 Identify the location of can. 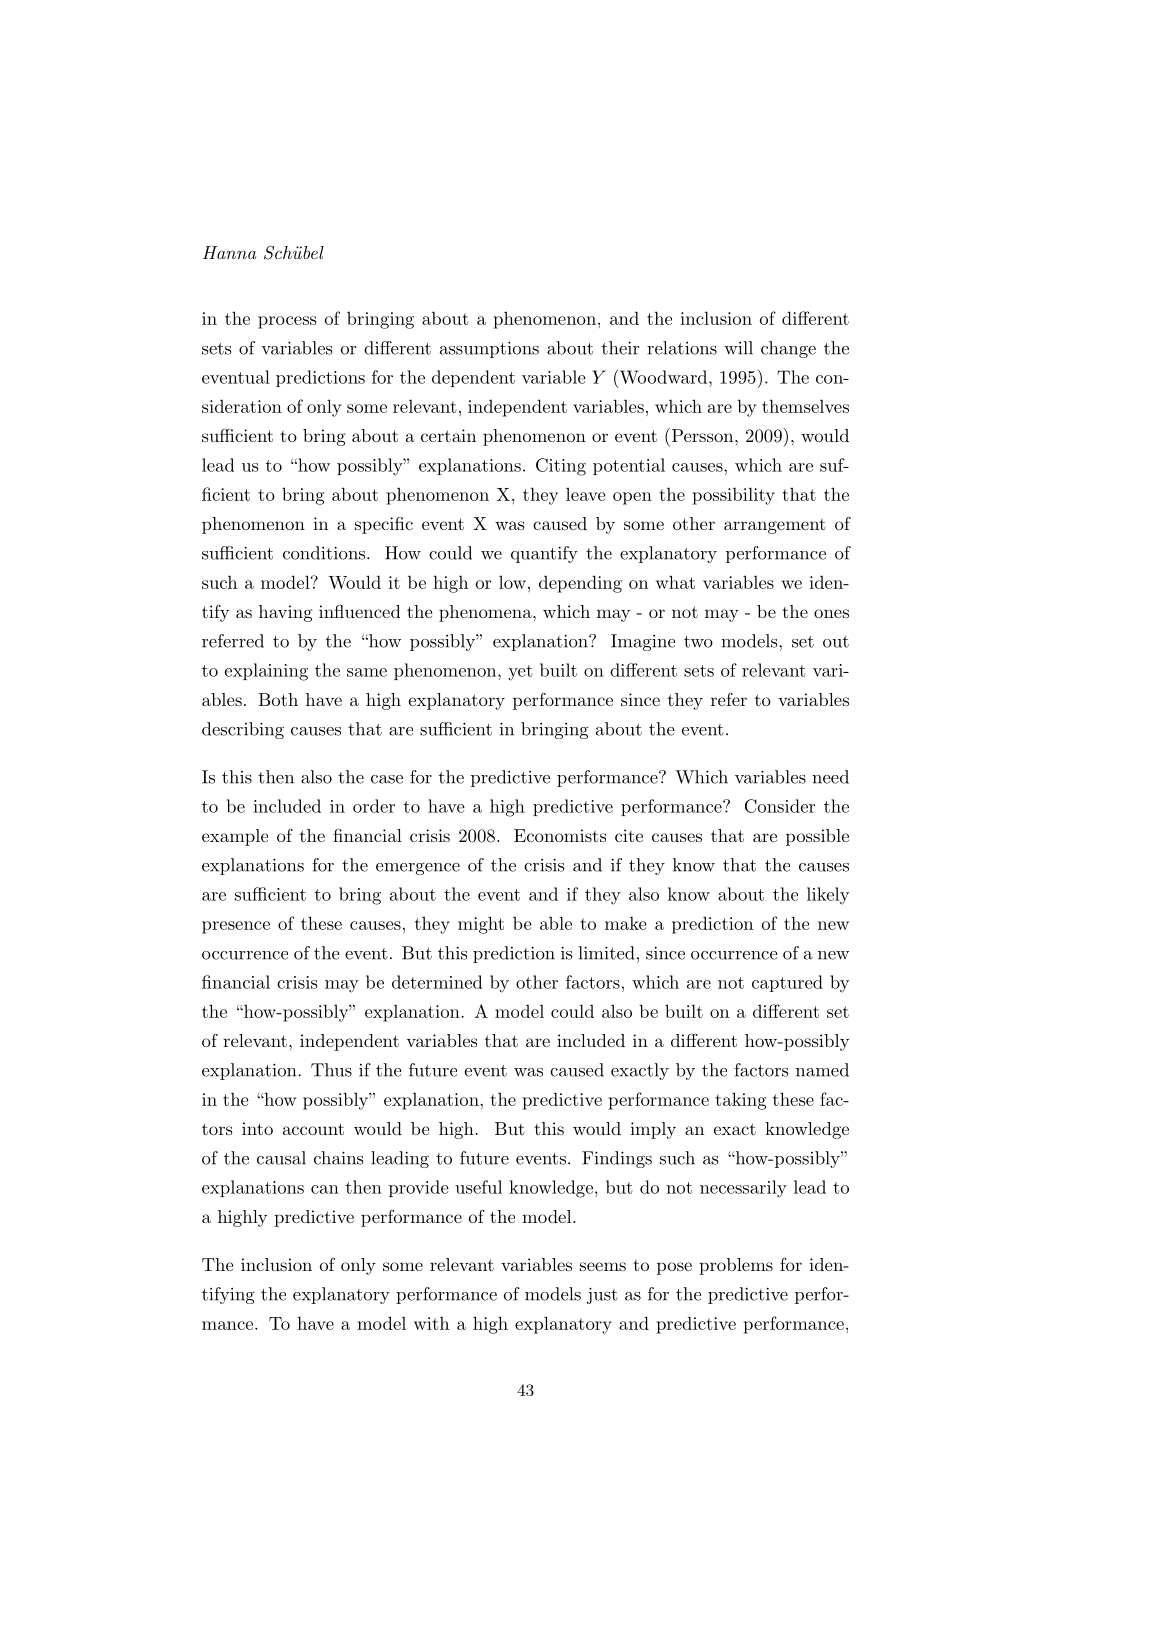
(325, 1189).
